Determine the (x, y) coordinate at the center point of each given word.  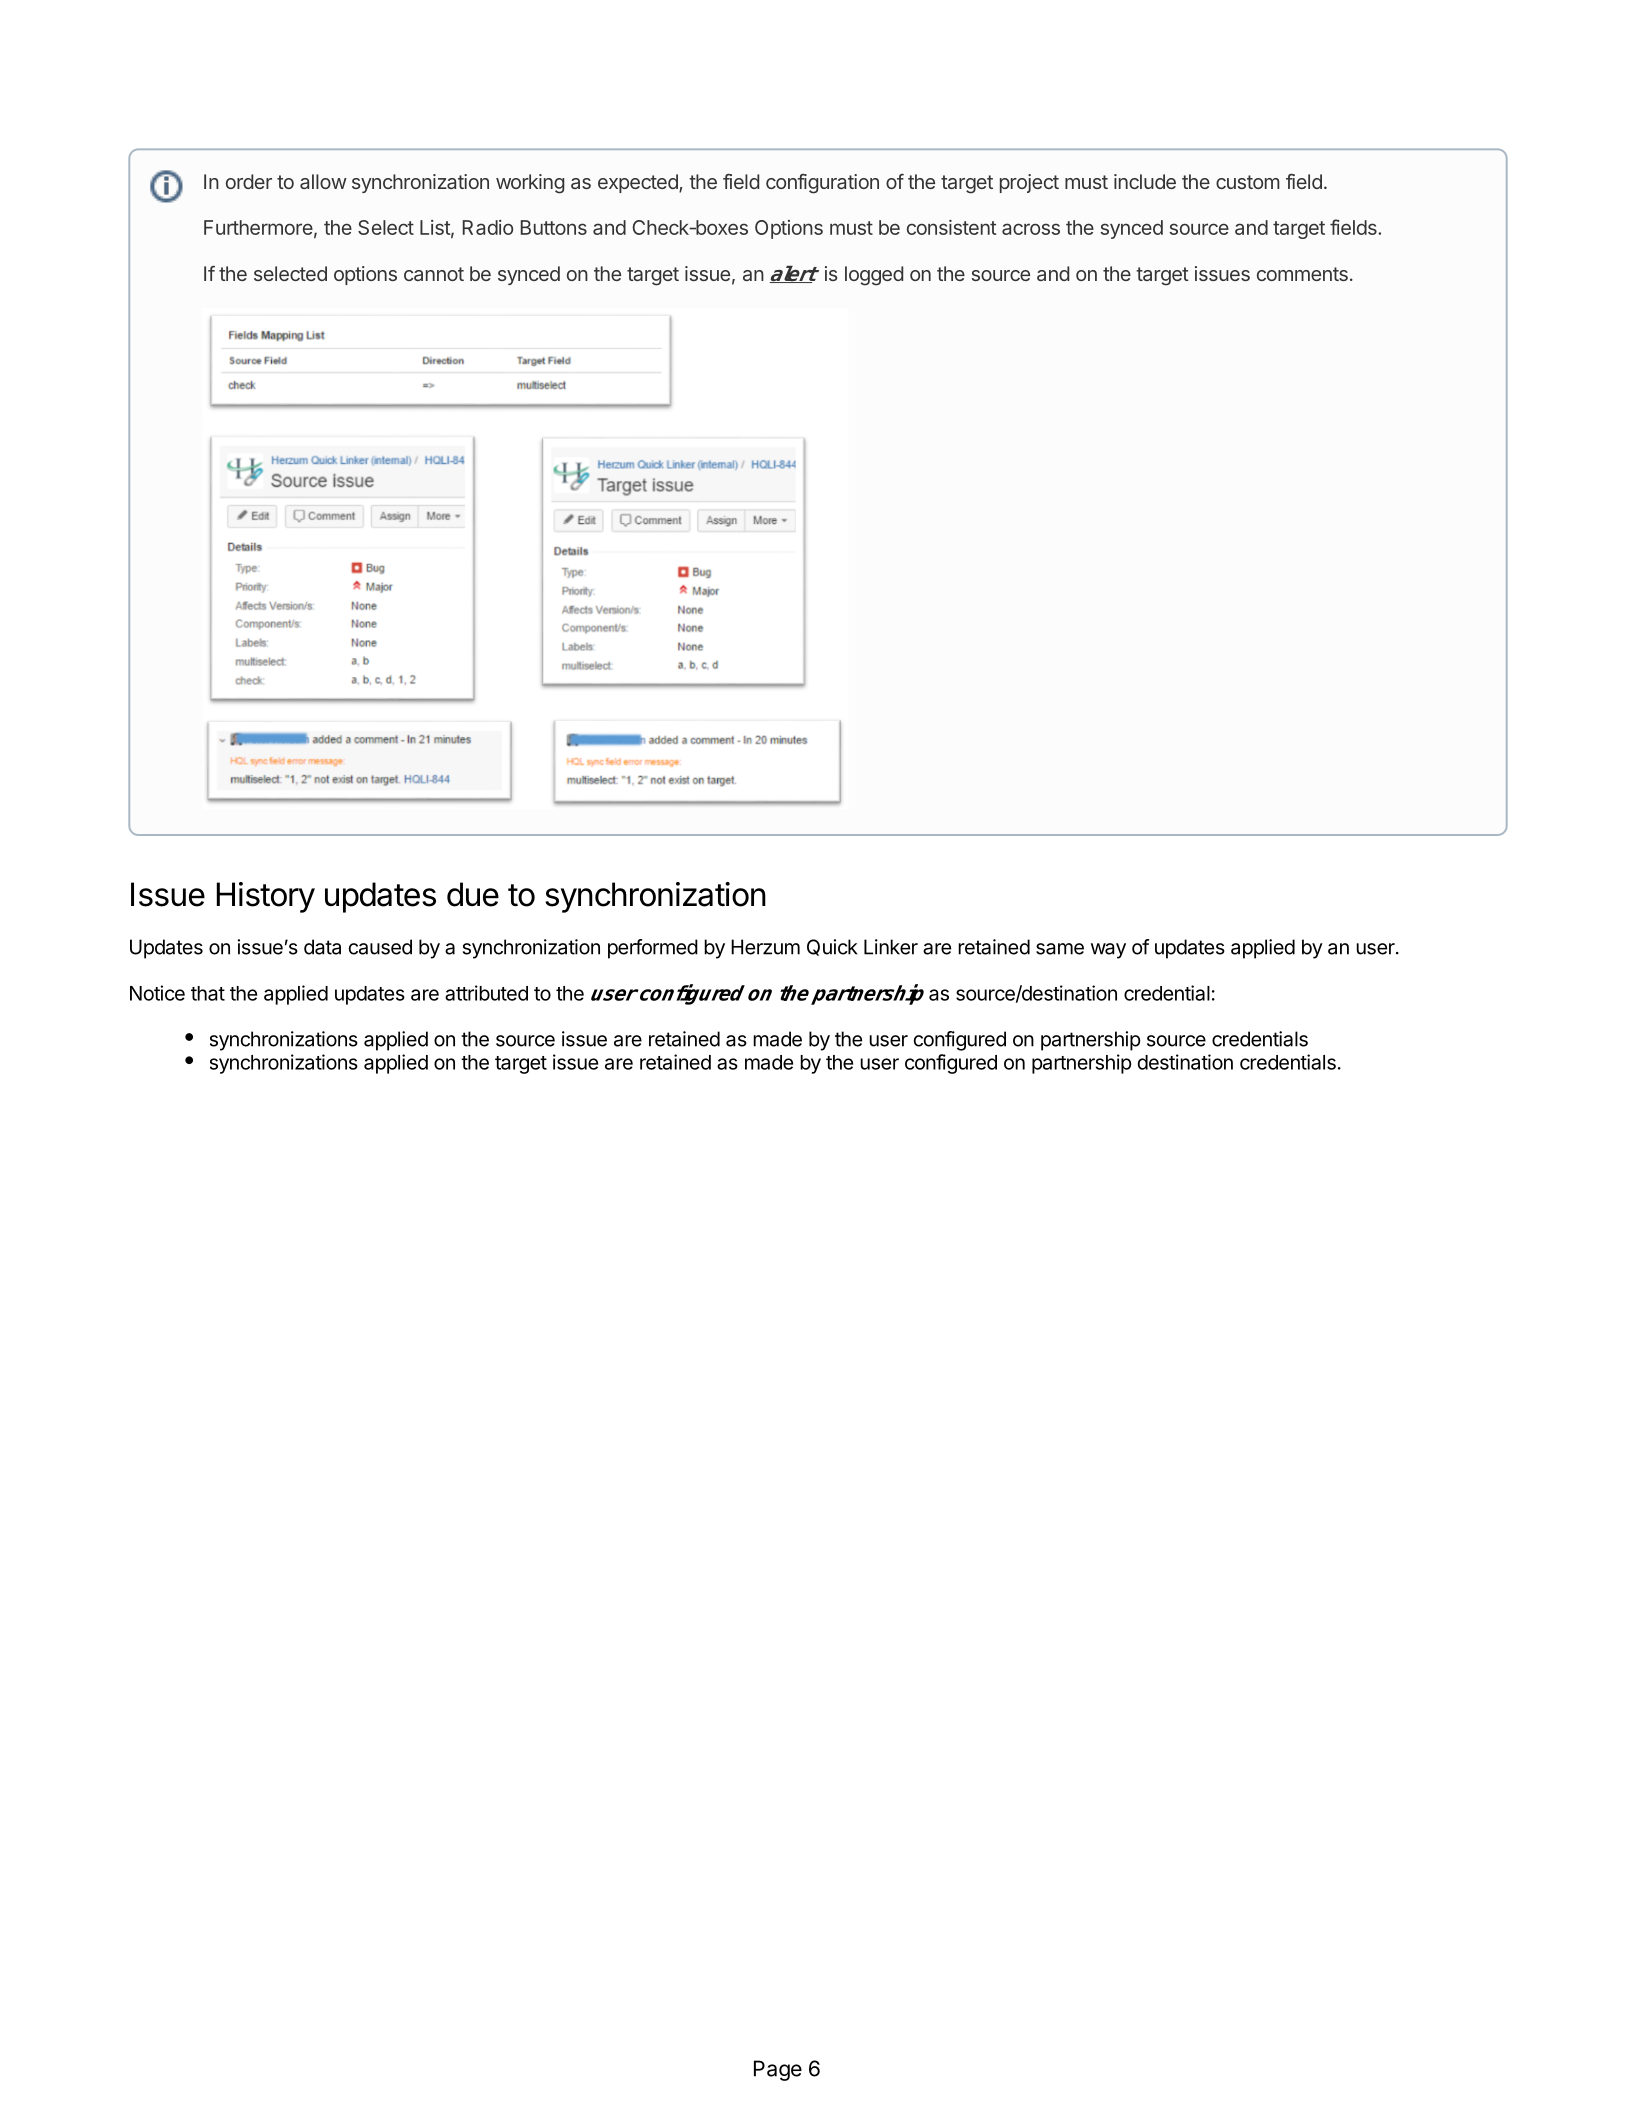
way (1108, 951)
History (266, 897)
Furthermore (258, 227)
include (1145, 181)
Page (778, 2070)
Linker (891, 947)
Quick (832, 947)
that (208, 993)
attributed (486, 993)
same (1060, 949)
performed (653, 949)
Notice (157, 993)
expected (639, 183)
